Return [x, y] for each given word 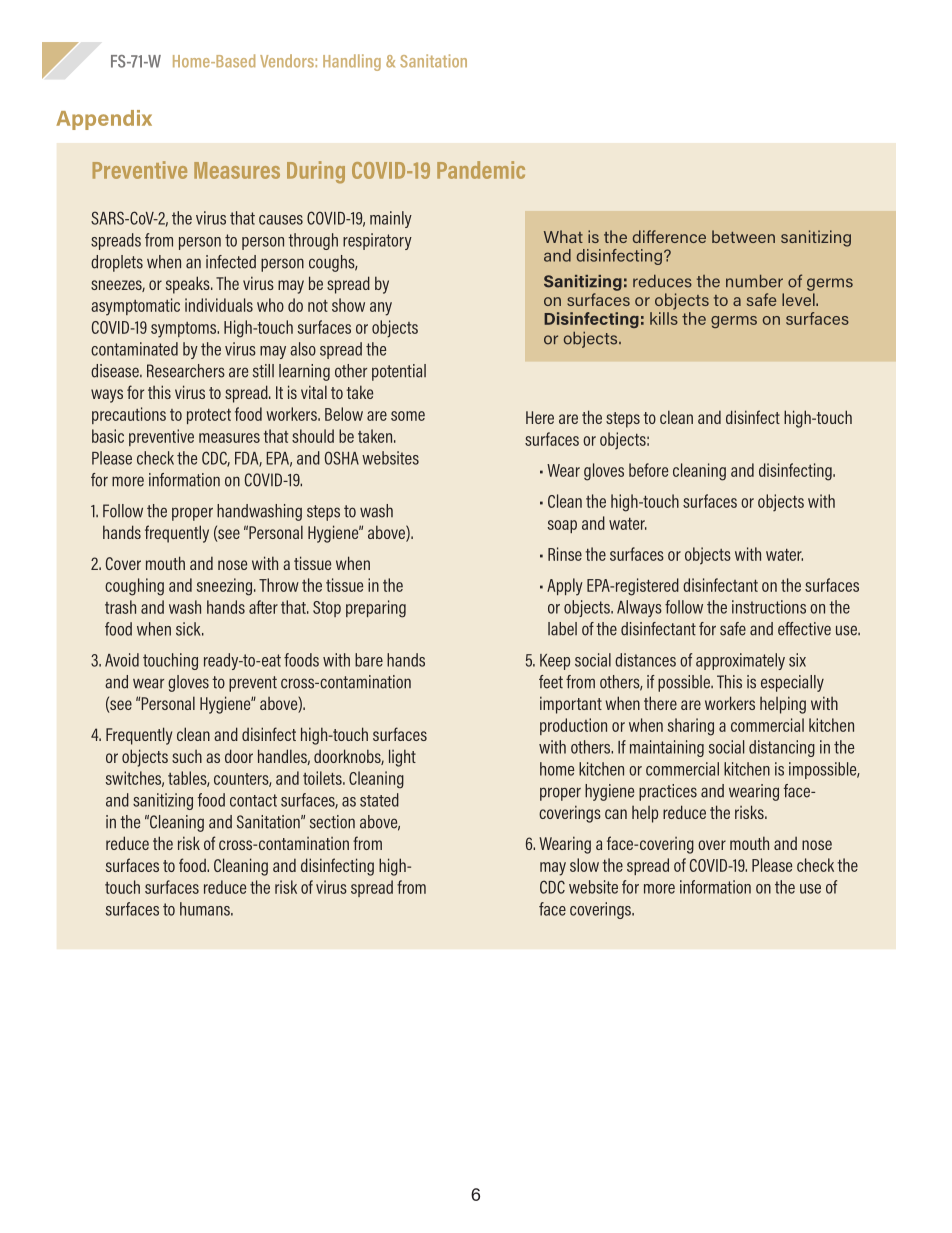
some [408, 416]
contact [253, 800]
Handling [352, 62]
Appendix [104, 120]
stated [379, 800]
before [648, 470]
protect [209, 416]
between [743, 236]
